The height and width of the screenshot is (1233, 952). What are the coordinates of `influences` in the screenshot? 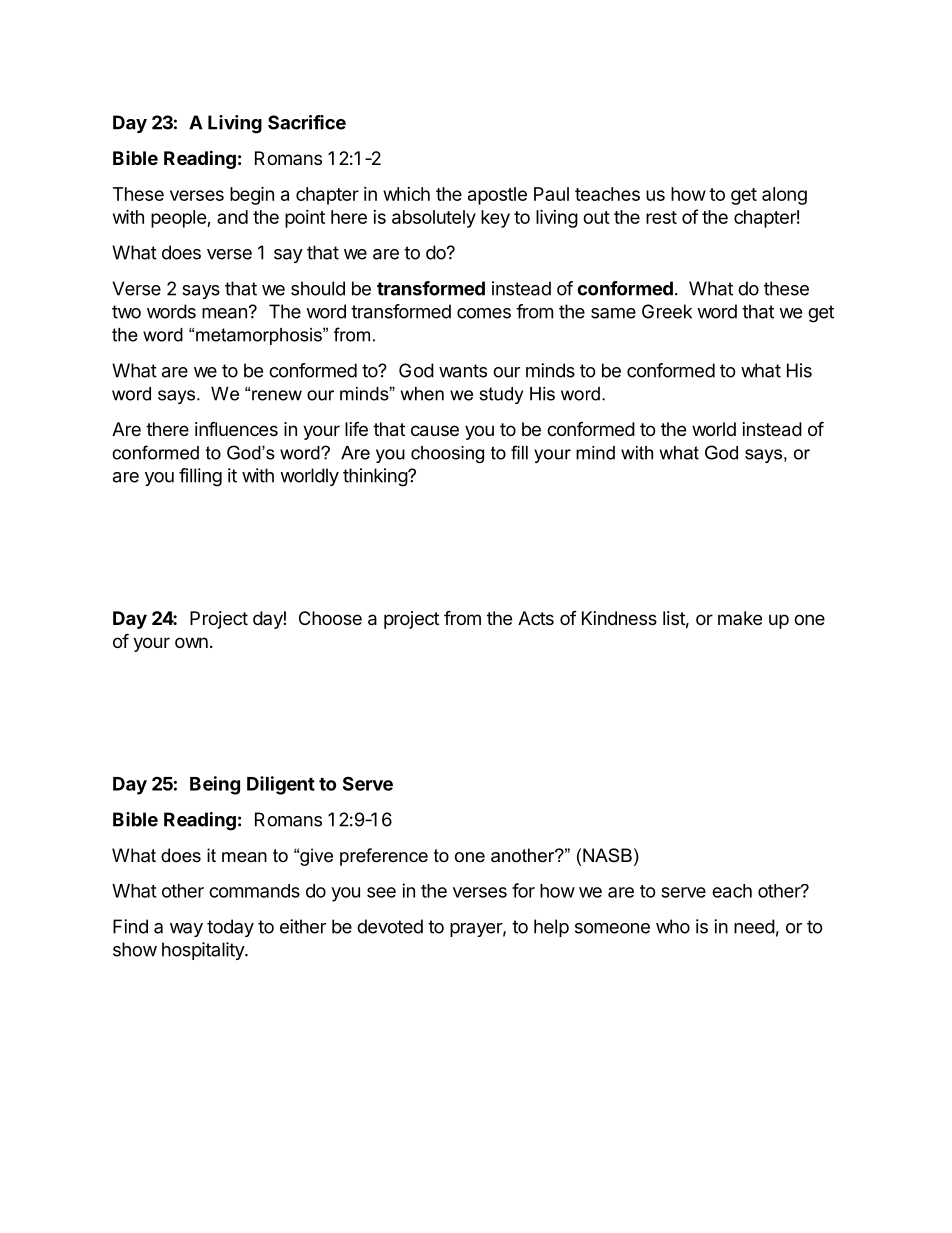 It's located at (236, 428).
